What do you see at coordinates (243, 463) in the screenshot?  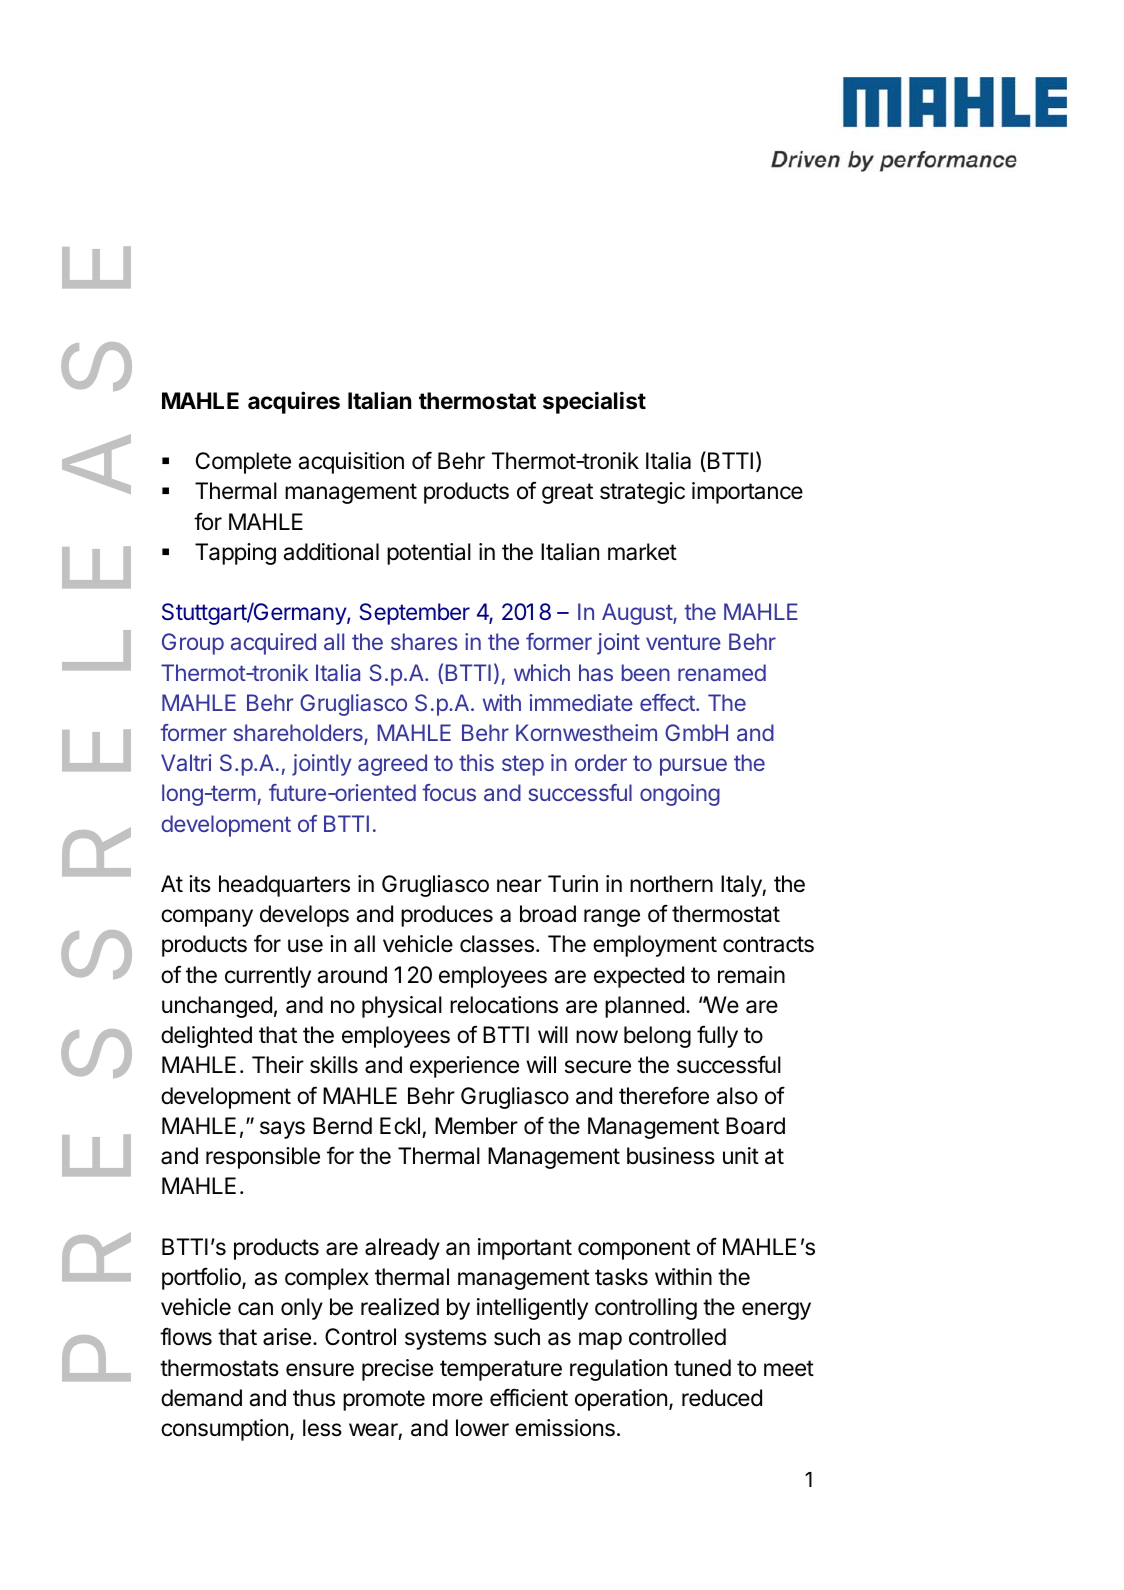 I see `Complete` at bounding box center [243, 463].
